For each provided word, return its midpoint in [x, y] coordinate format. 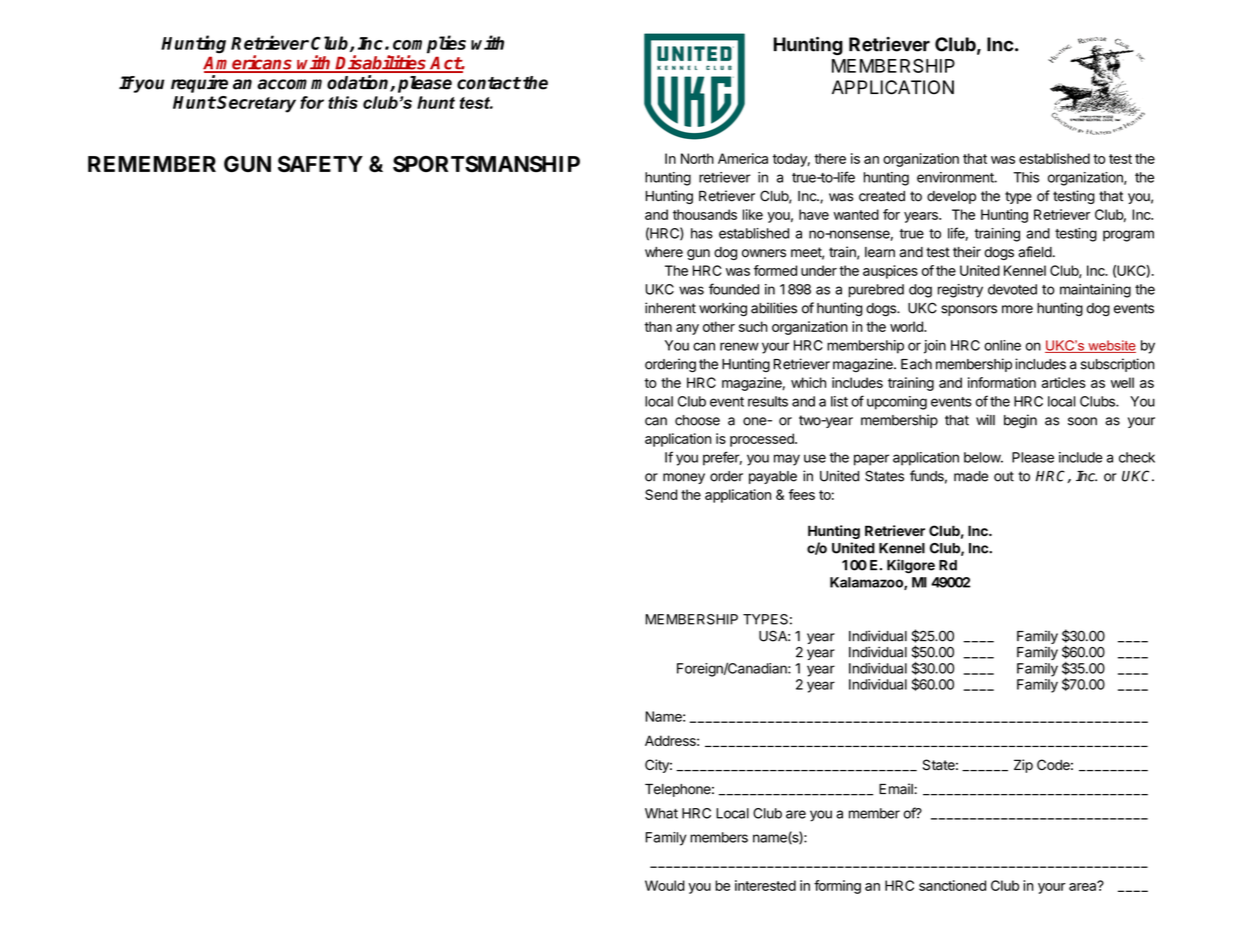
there [830, 158]
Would [665, 885]
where [664, 252]
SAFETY [320, 164]
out [1004, 476]
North [697, 158]
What [661, 813]
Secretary [256, 104]
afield [1035, 252]
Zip [1023, 766]
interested [765, 885]
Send [661, 494]
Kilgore [911, 566]
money [684, 478]
